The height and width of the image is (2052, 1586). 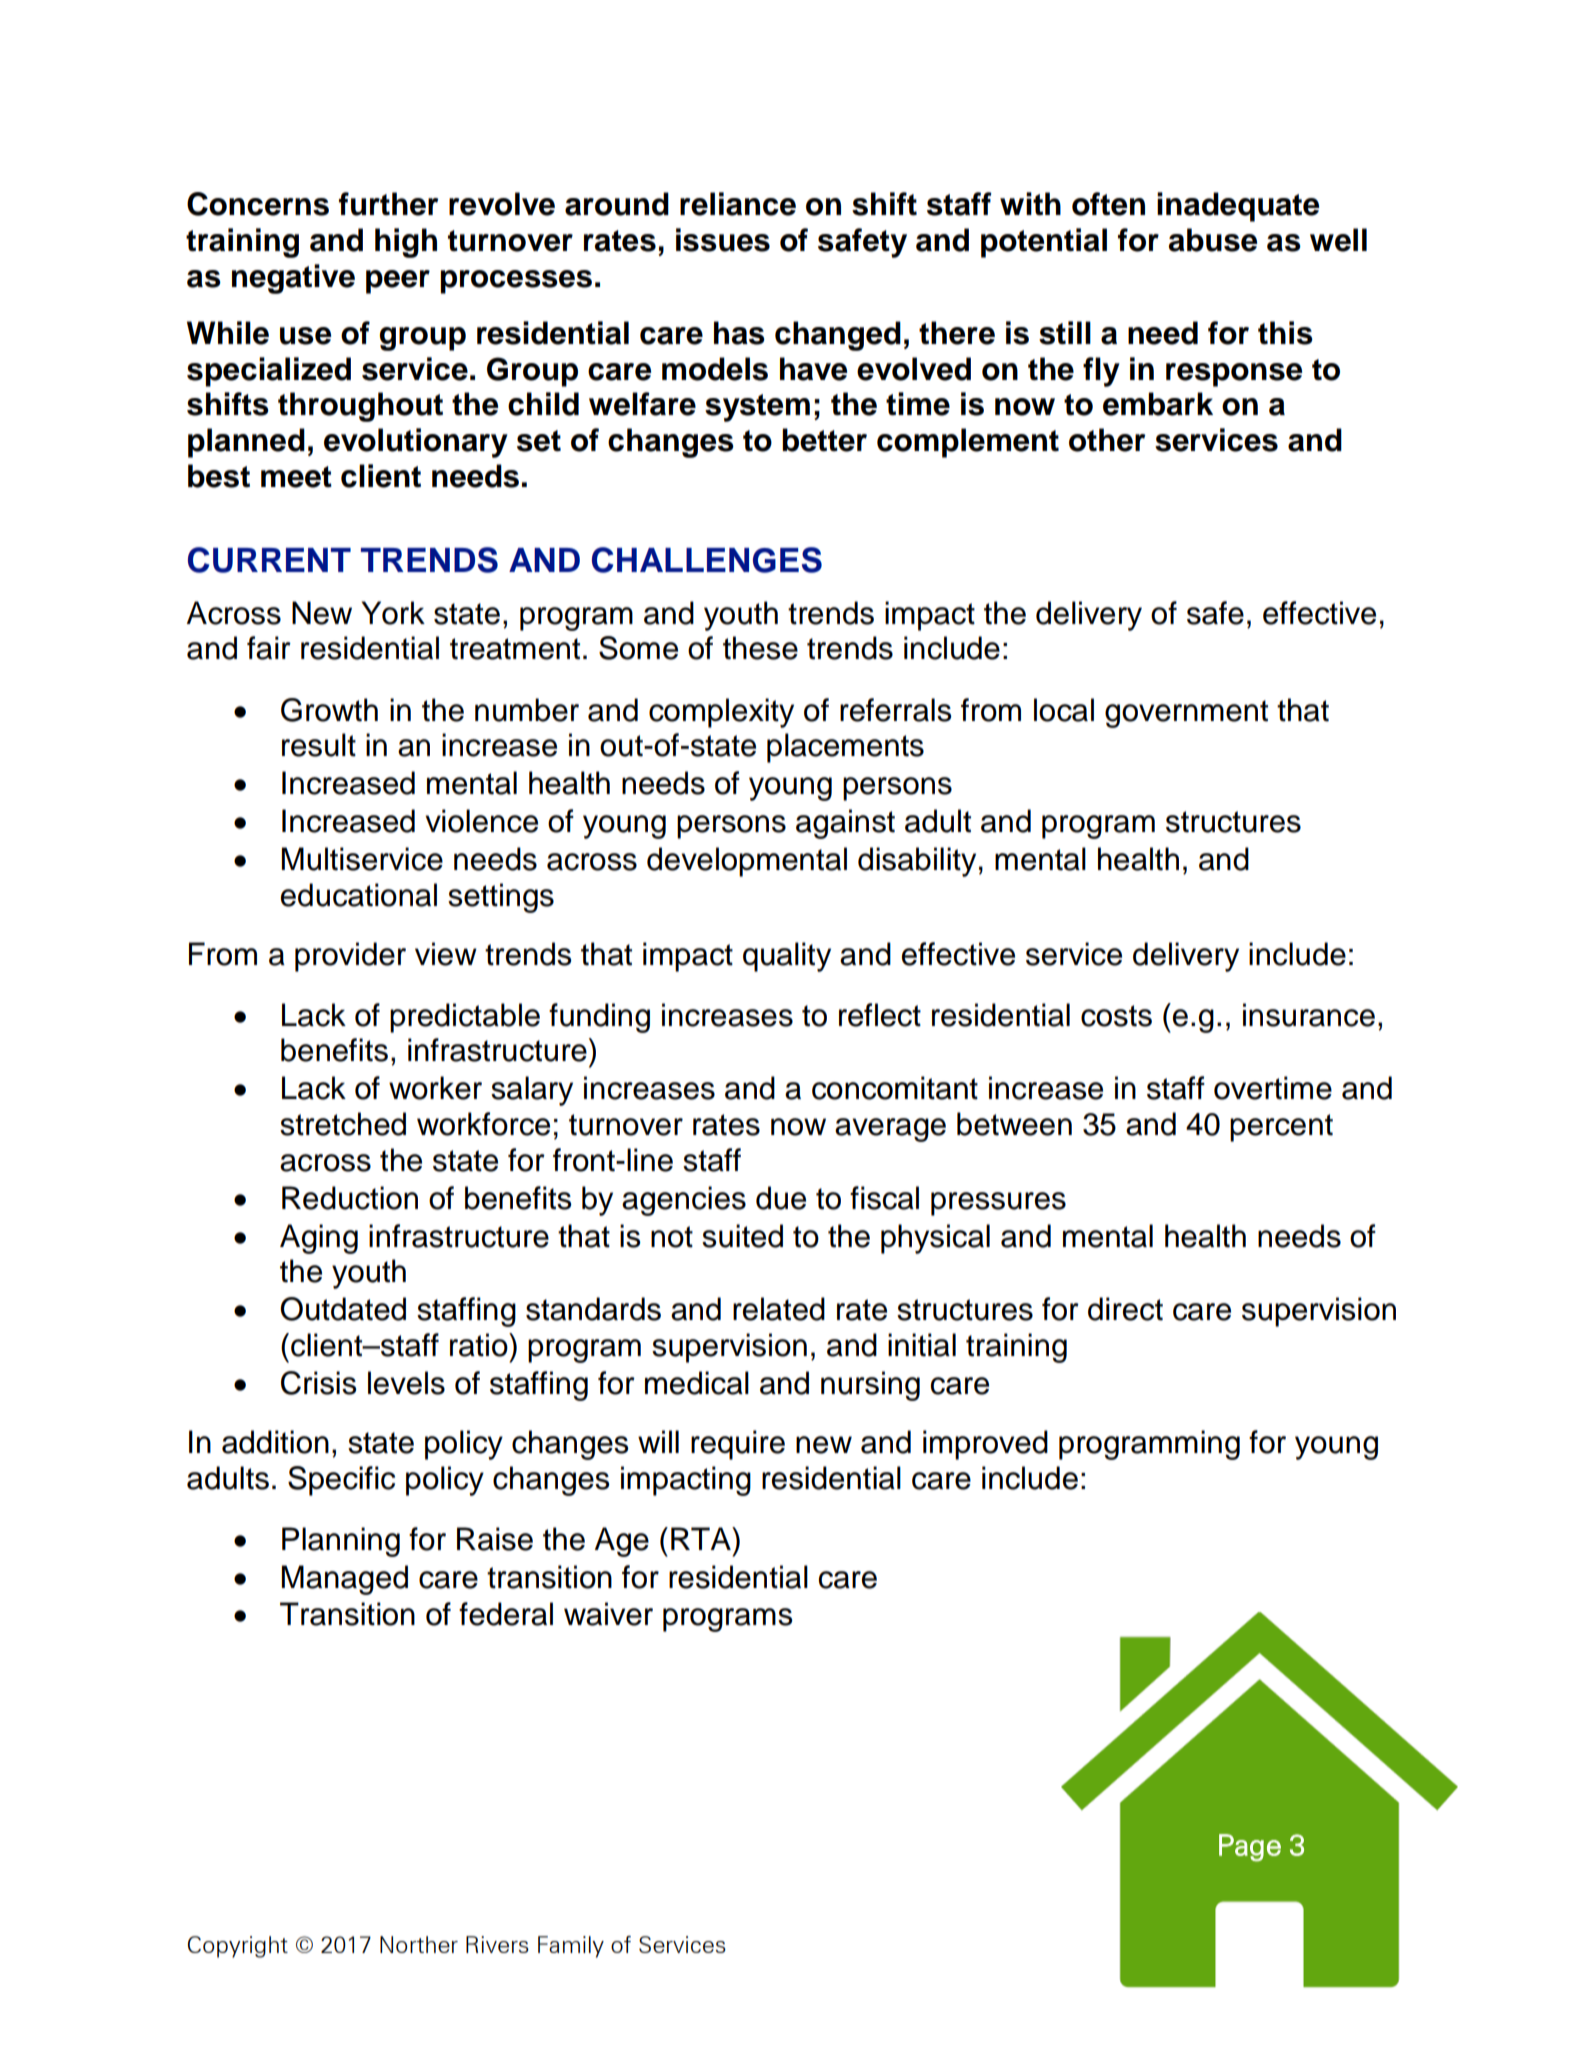 What do you see at coordinates (1186, 714) in the image?
I see `government` at bounding box center [1186, 714].
